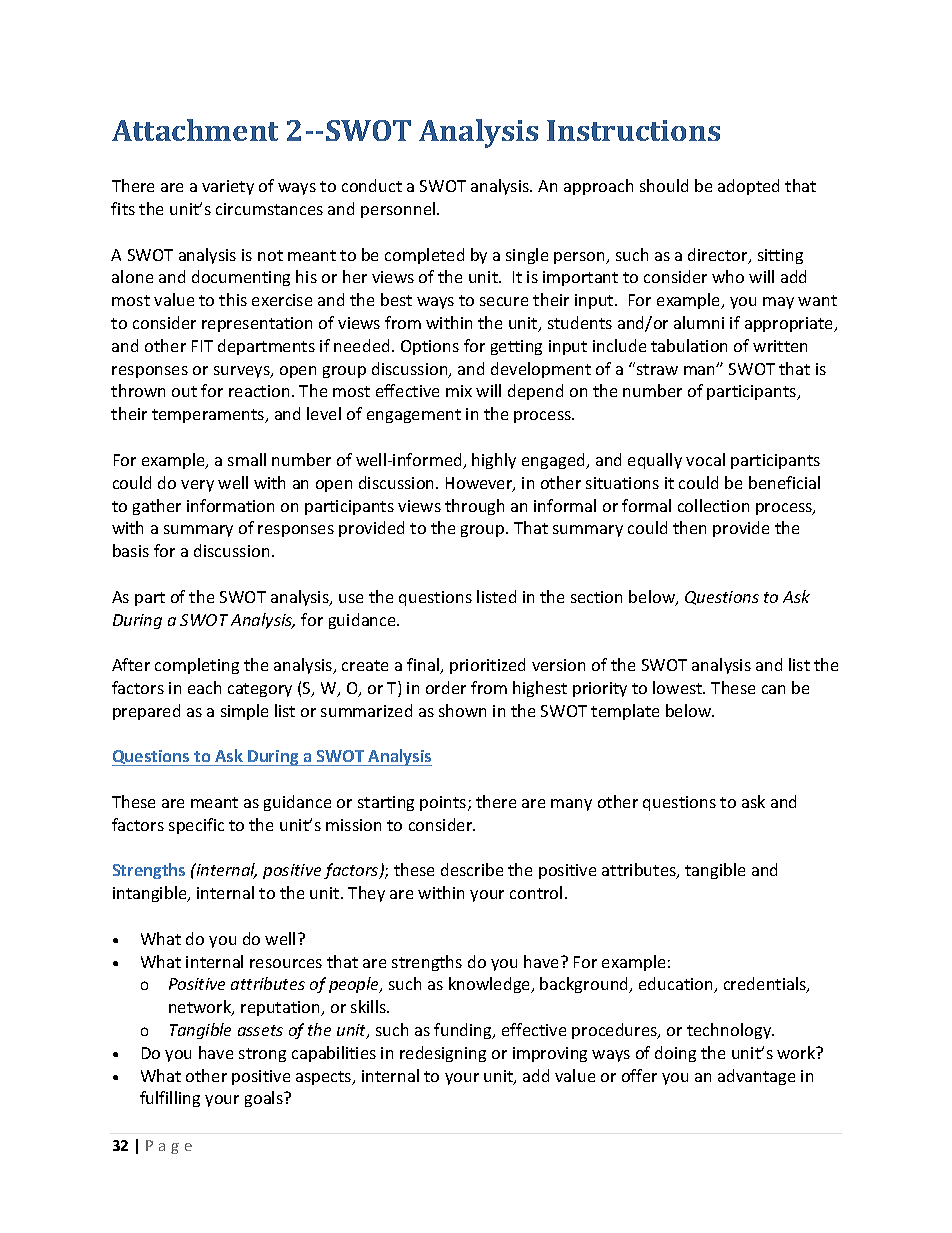 This screenshot has height=1233, width=952. I want to click on can, so click(773, 689).
